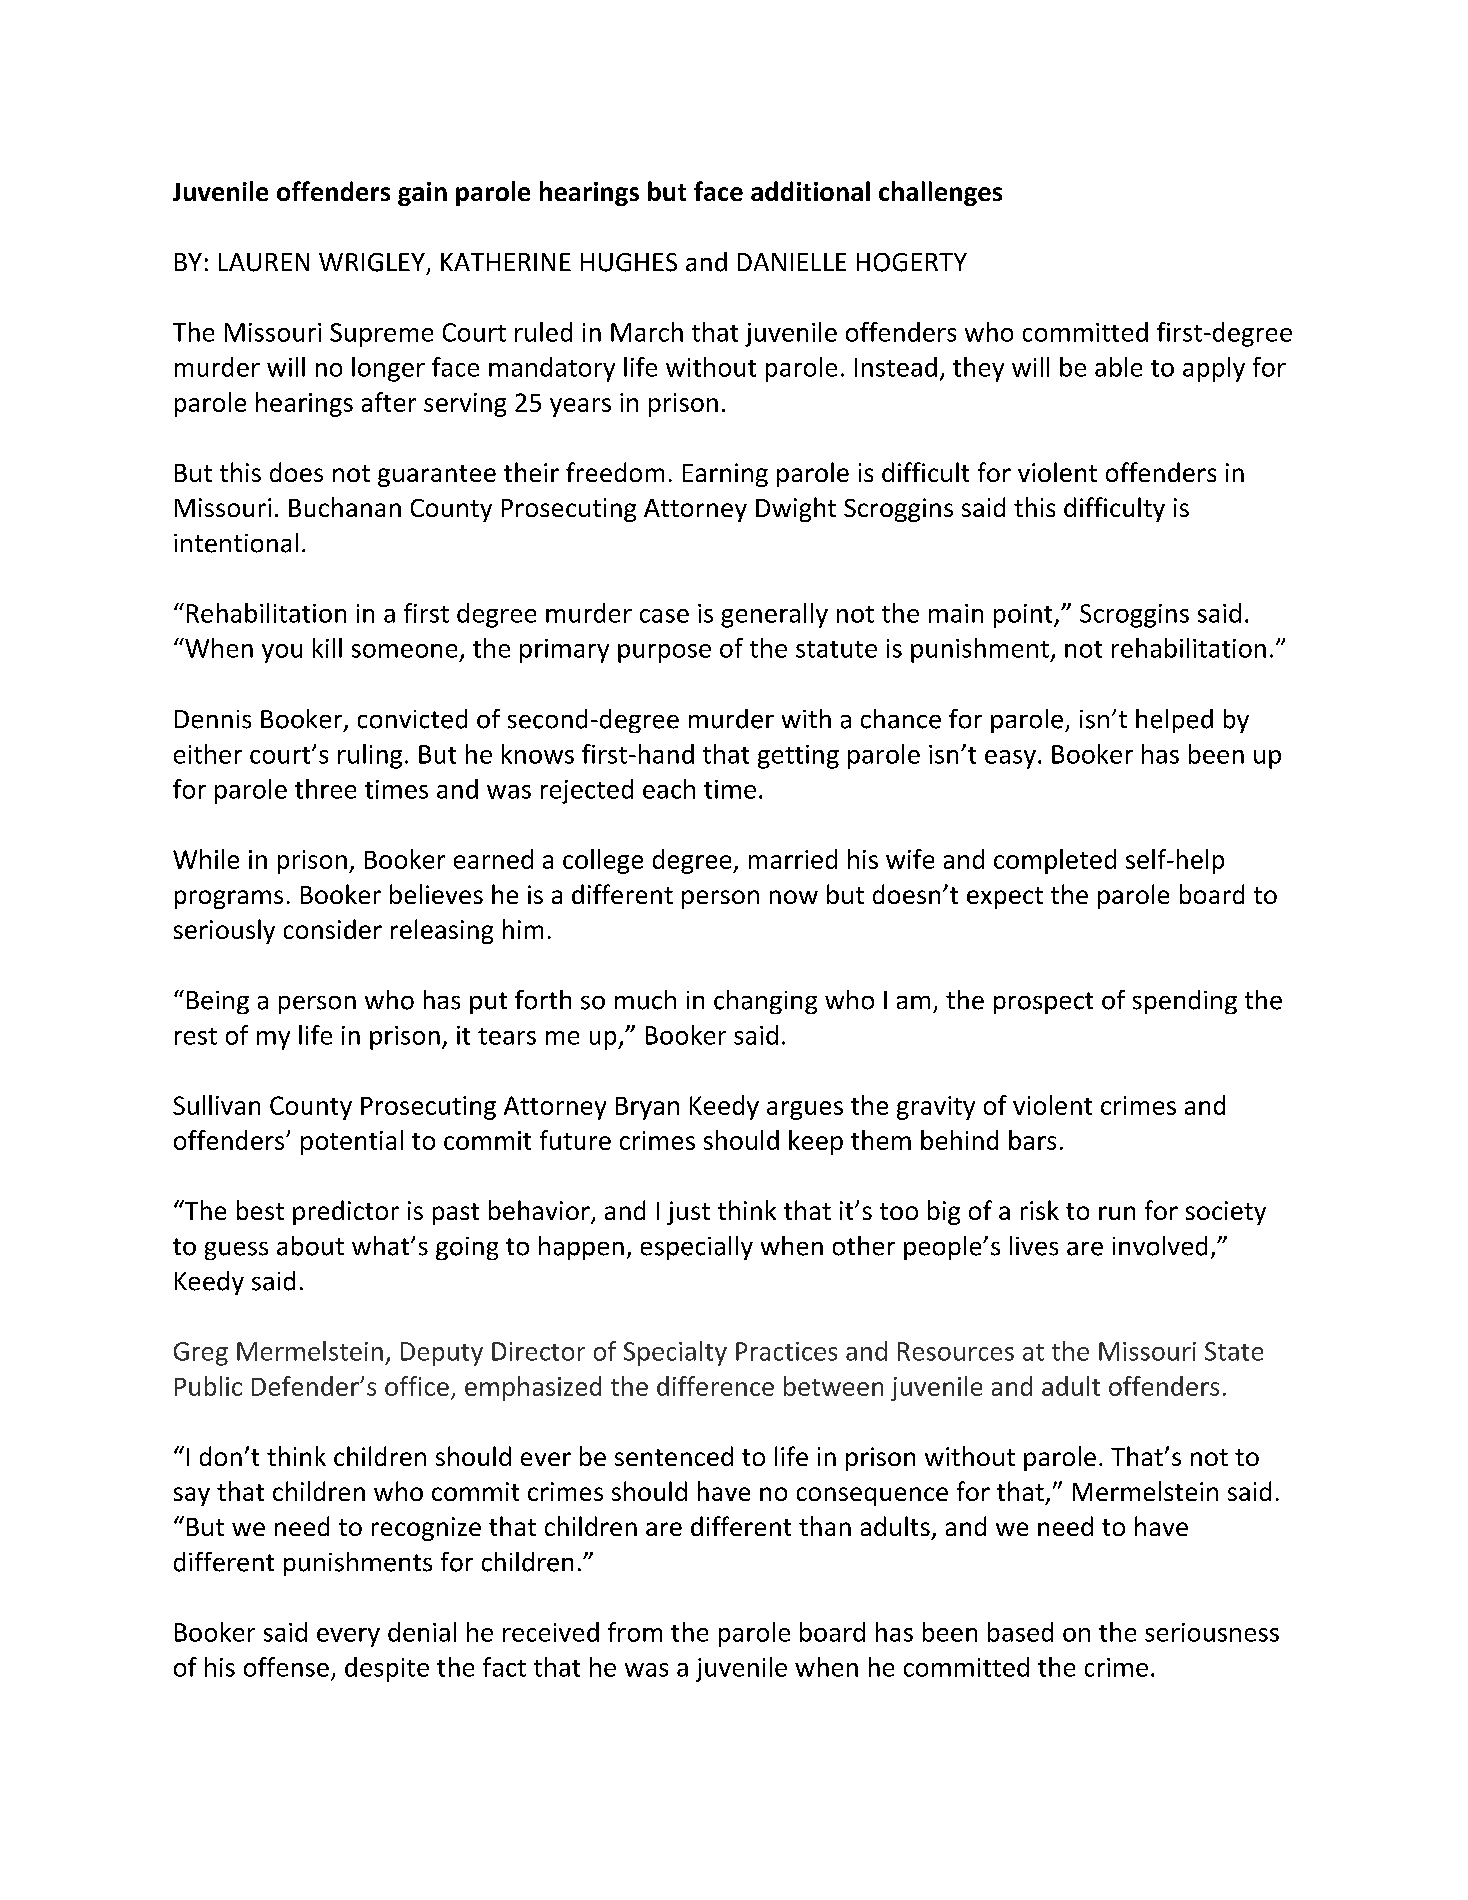 The width and height of the document is (1468, 1900). What do you see at coordinates (940, 193) in the document?
I see `challenges` at bounding box center [940, 193].
